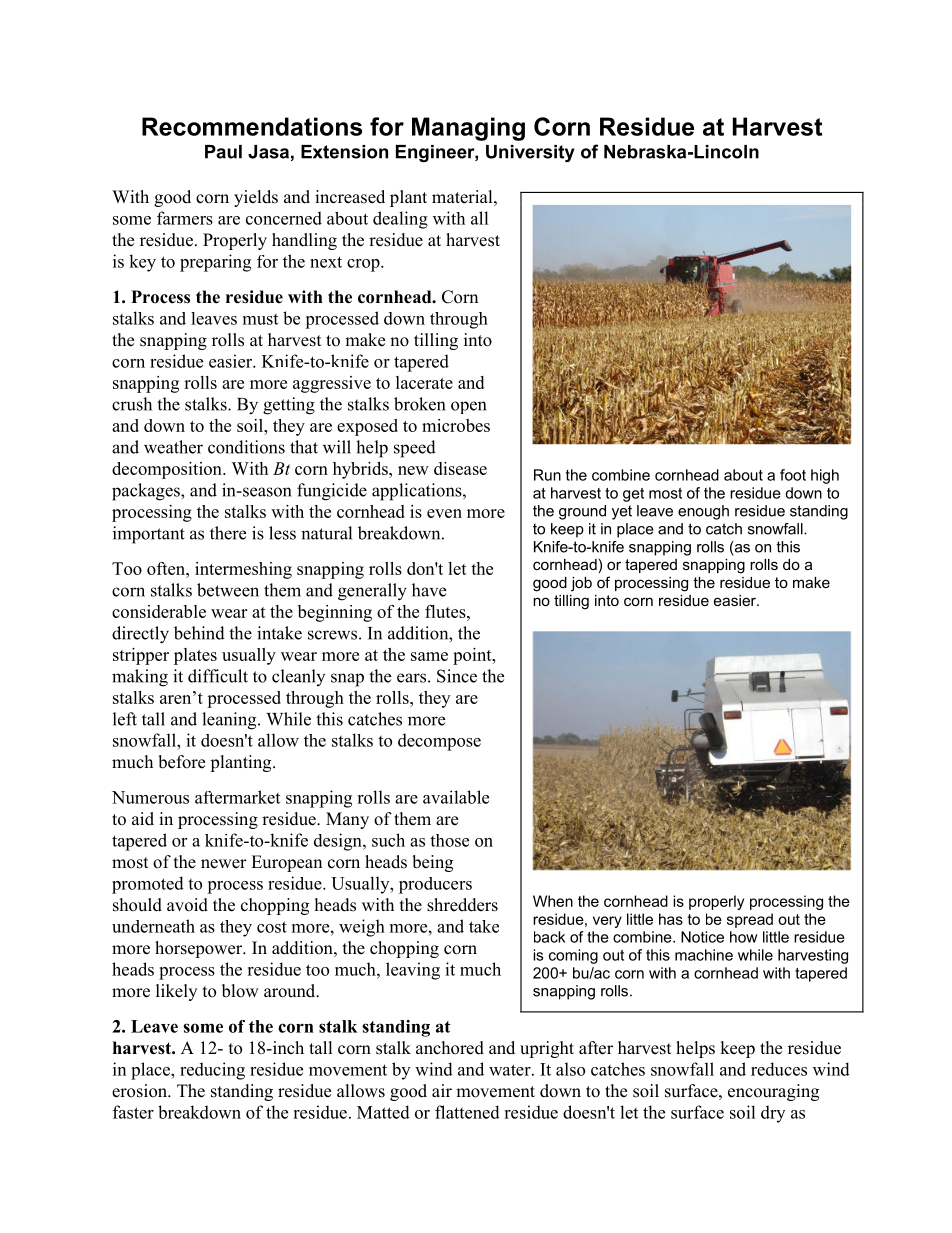  What do you see at coordinates (793, 475) in the page?
I see `foot` at bounding box center [793, 475].
